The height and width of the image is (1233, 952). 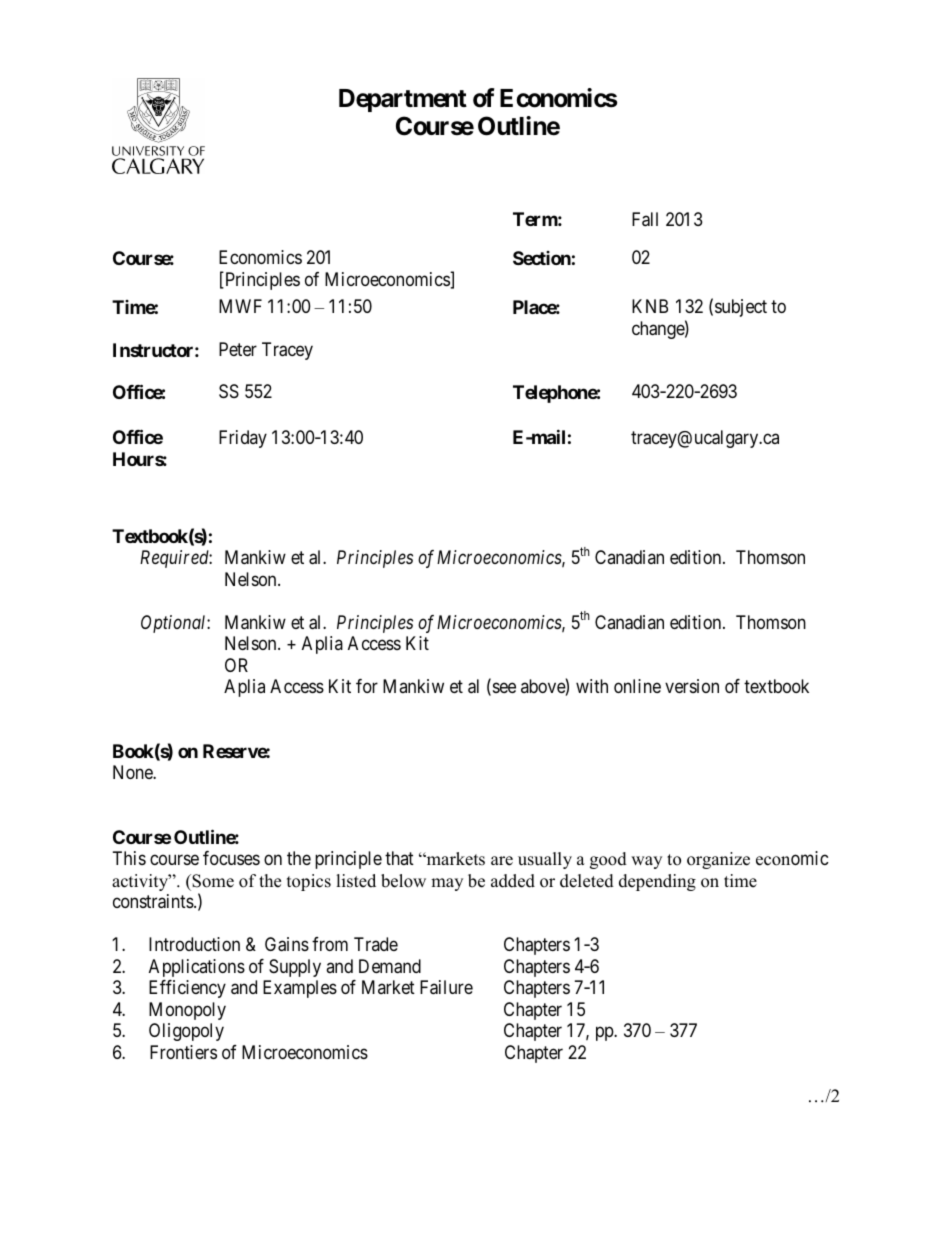 I want to click on version, so click(x=692, y=686).
